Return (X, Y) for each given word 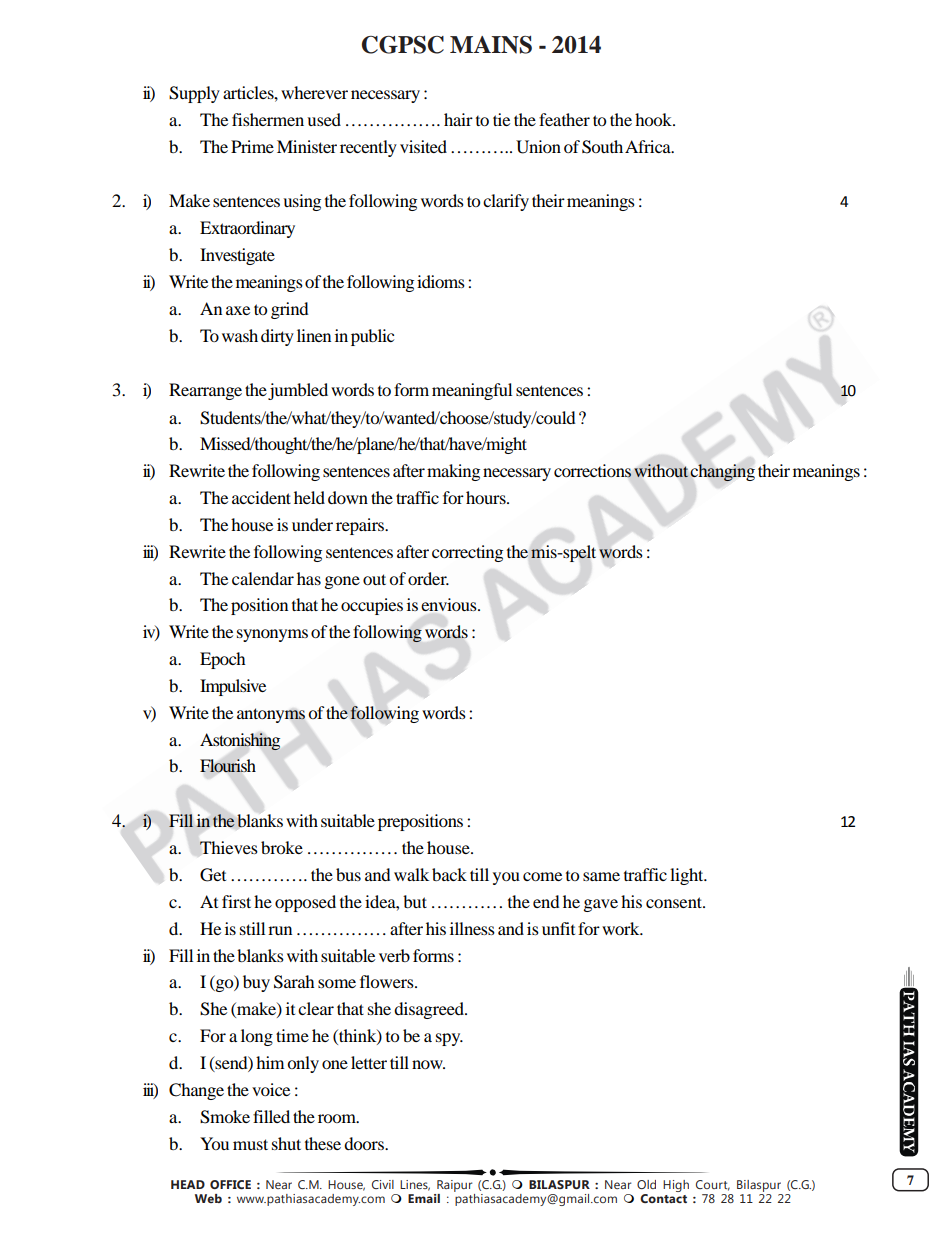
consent (675, 902)
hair (458, 119)
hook (655, 119)
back (449, 874)
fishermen (268, 119)
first (236, 901)
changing (722, 473)
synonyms (272, 635)
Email (424, 1198)
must (250, 1144)
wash (240, 335)
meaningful (472, 391)
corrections (593, 471)
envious (450, 604)
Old (646, 1184)
